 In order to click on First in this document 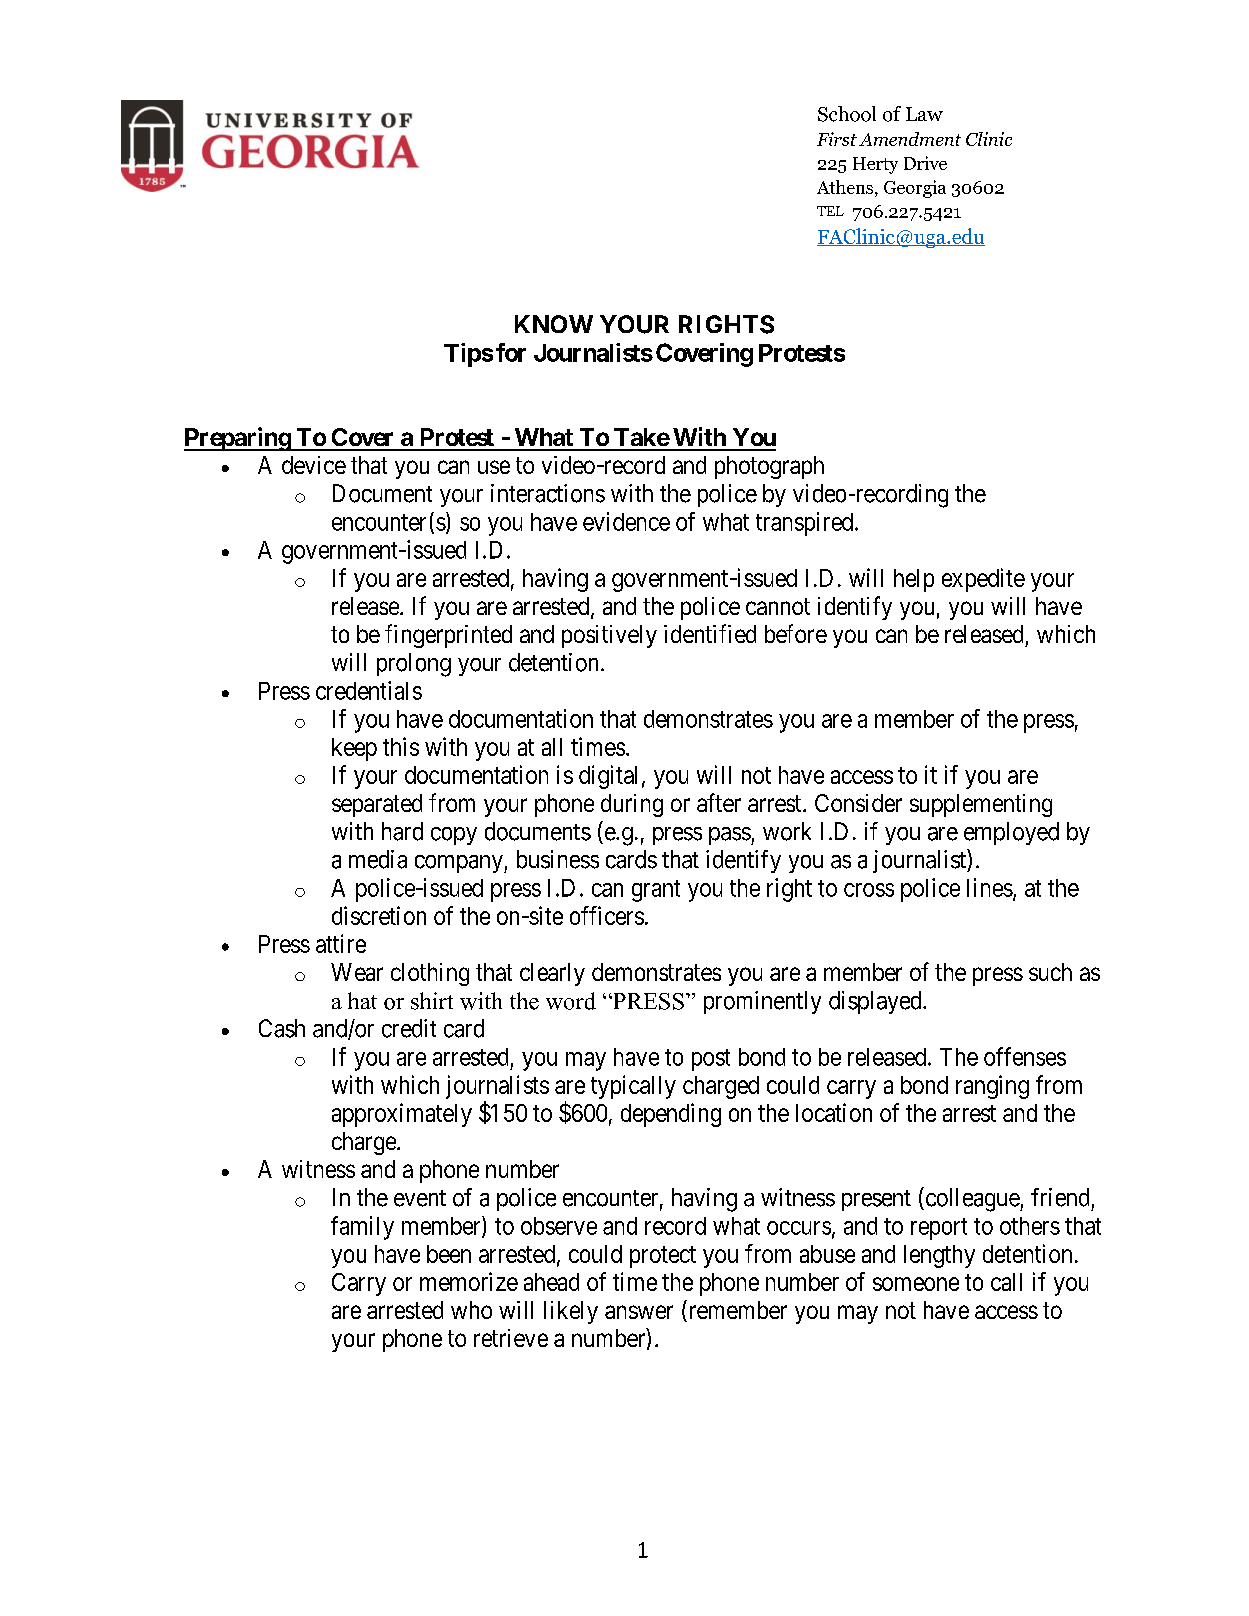, I will do `click(837, 139)`.
